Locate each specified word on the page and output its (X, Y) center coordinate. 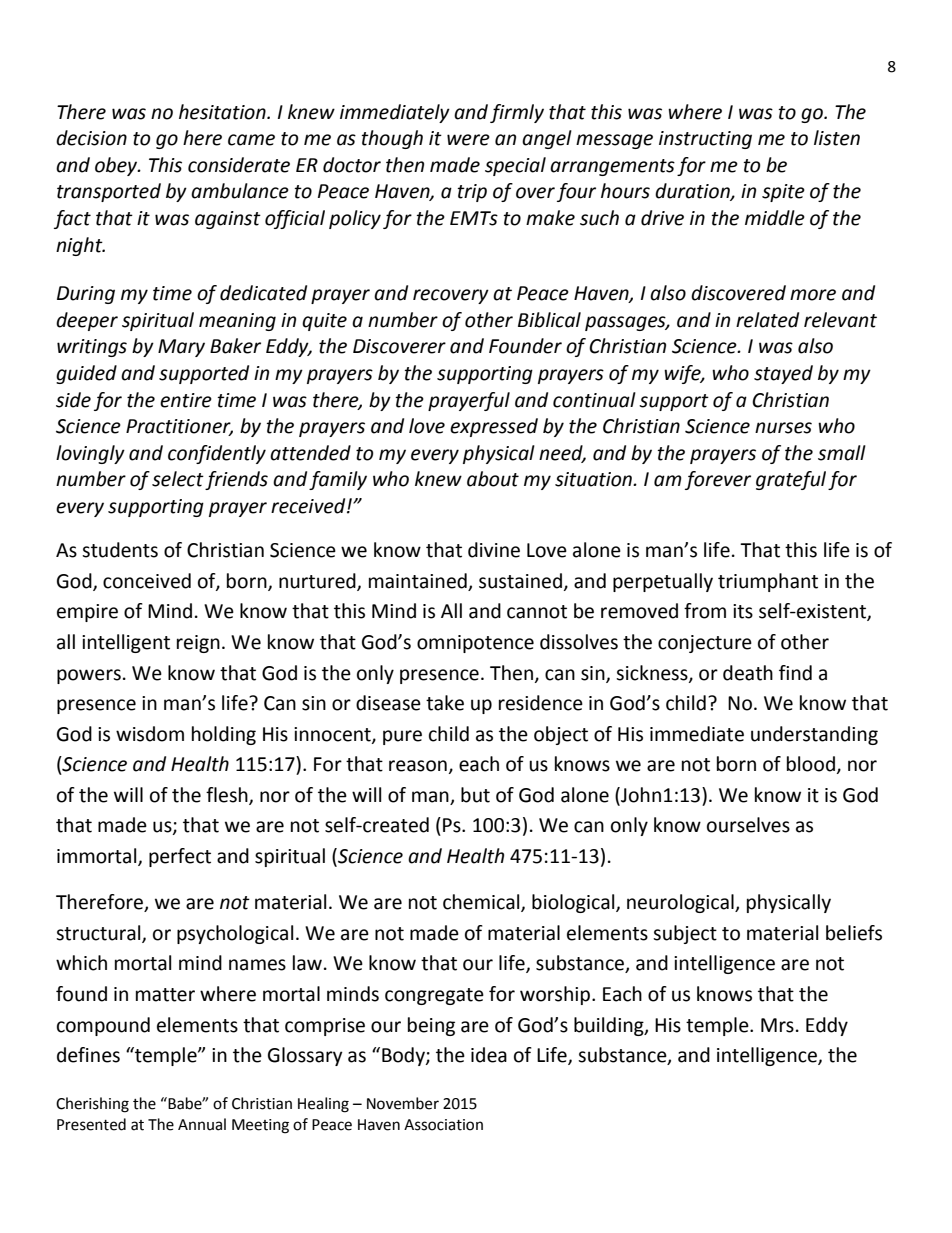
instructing (705, 140)
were (468, 140)
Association (443, 1125)
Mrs (777, 1025)
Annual (202, 1124)
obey (117, 166)
